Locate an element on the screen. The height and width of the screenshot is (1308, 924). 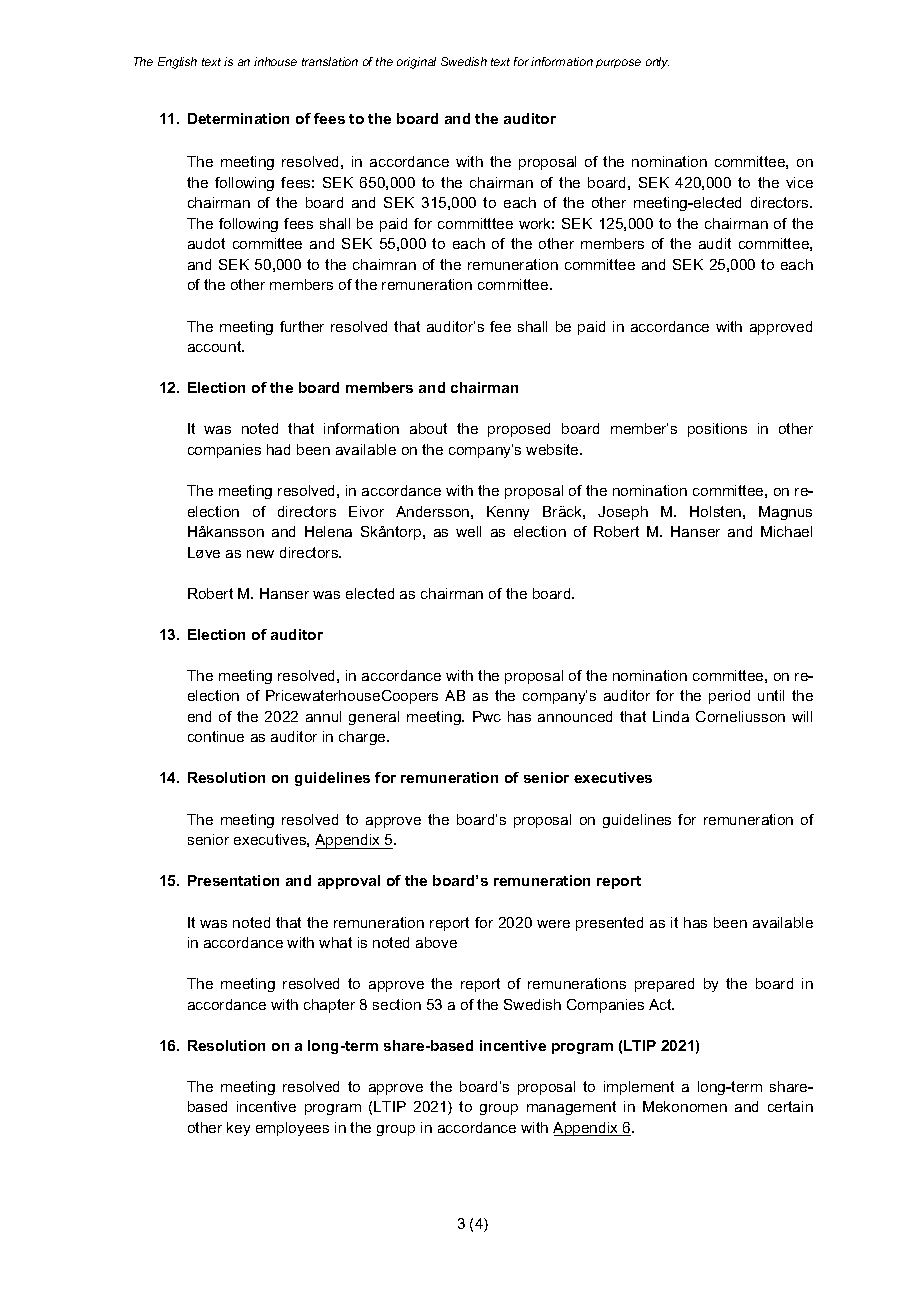
new is located at coordinates (260, 554).
